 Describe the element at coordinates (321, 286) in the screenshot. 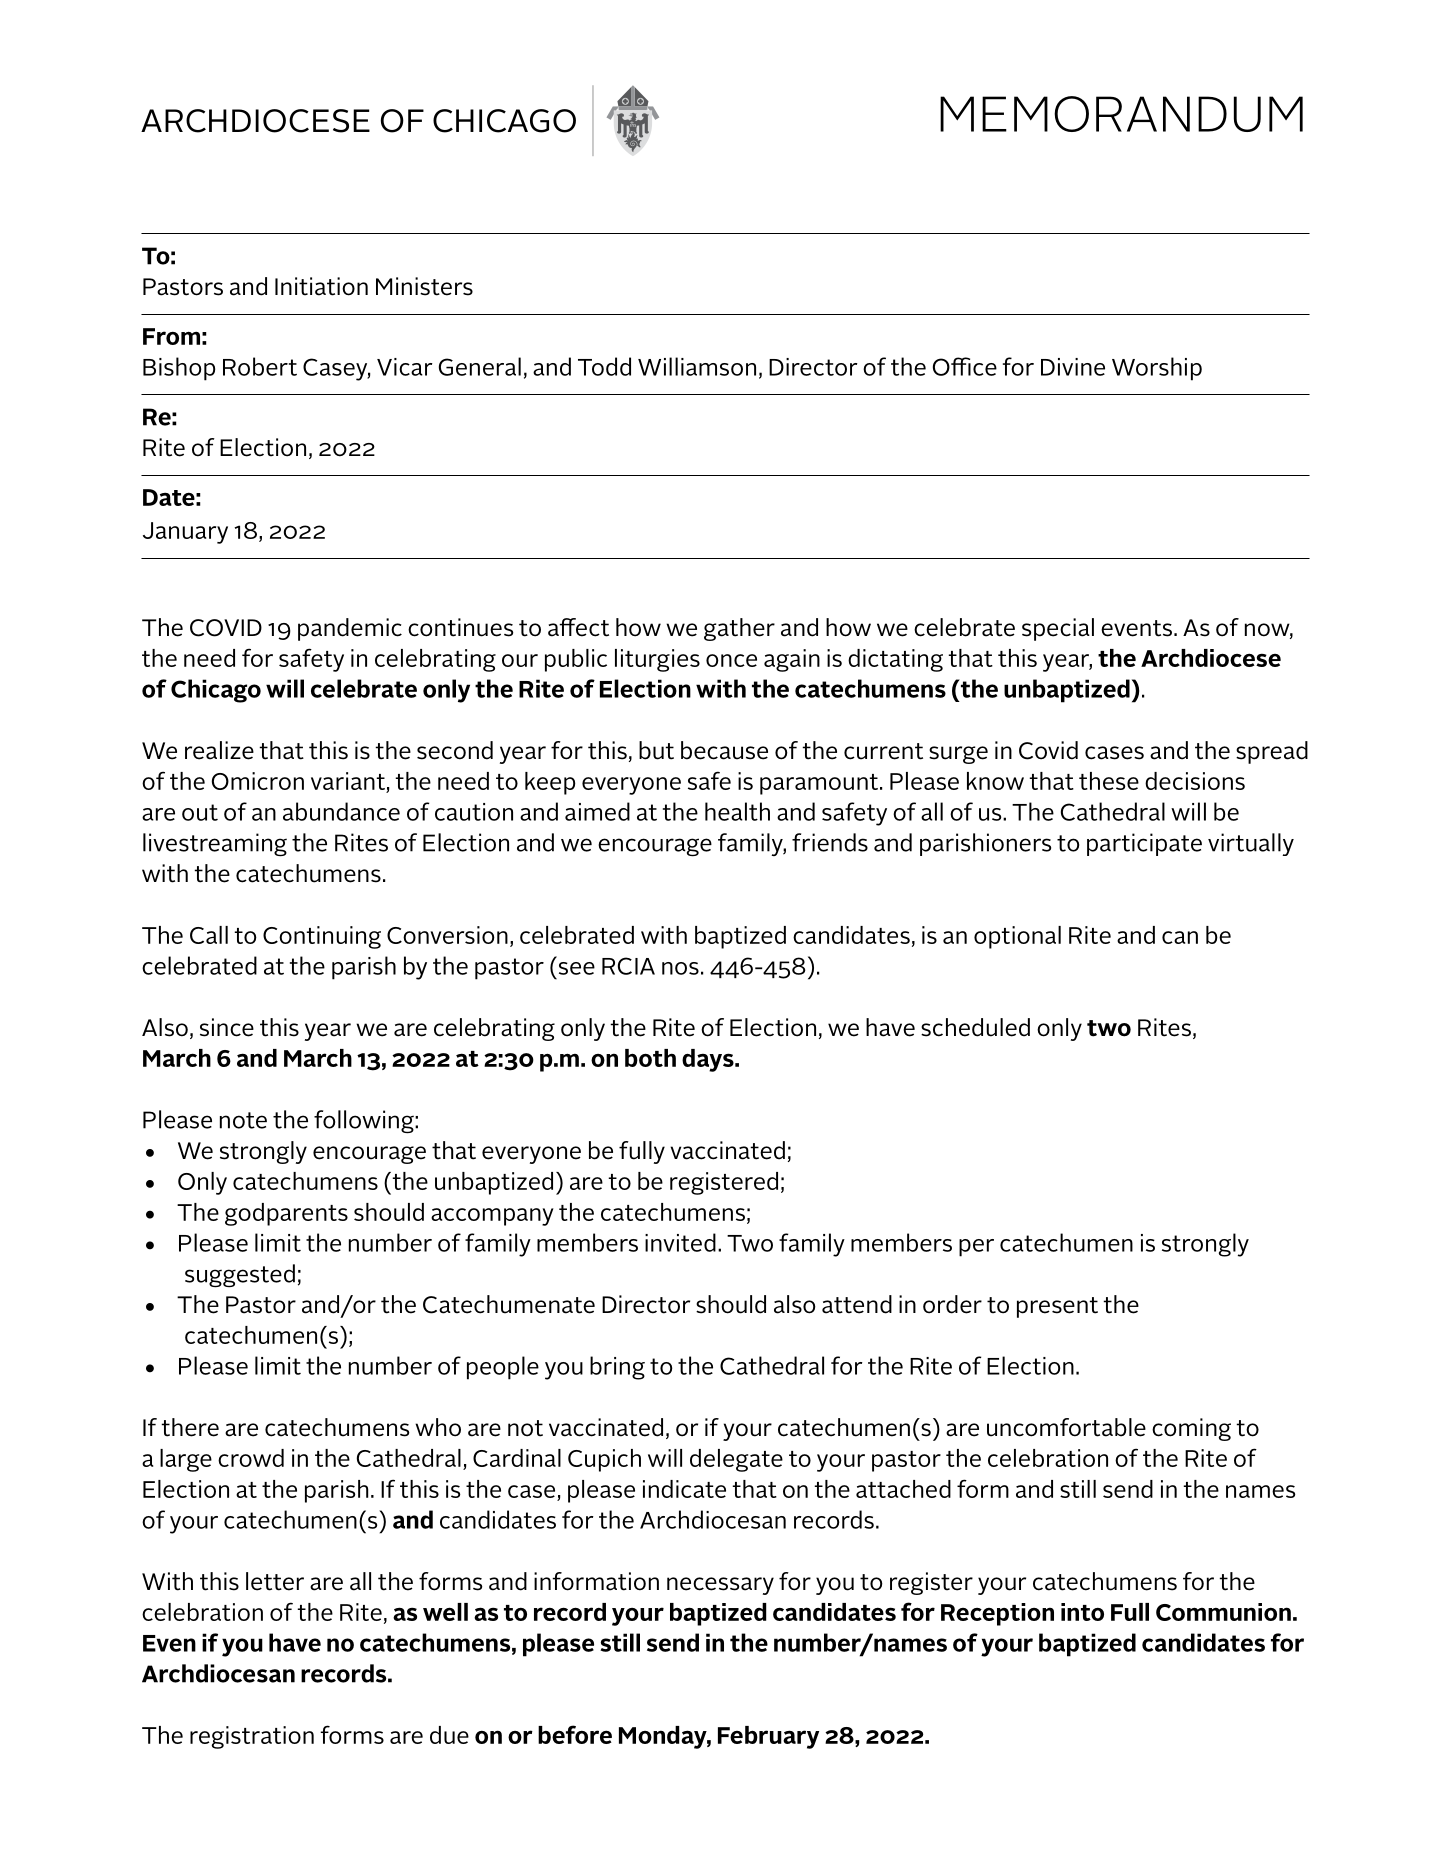

I see `Initiation` at that location.
